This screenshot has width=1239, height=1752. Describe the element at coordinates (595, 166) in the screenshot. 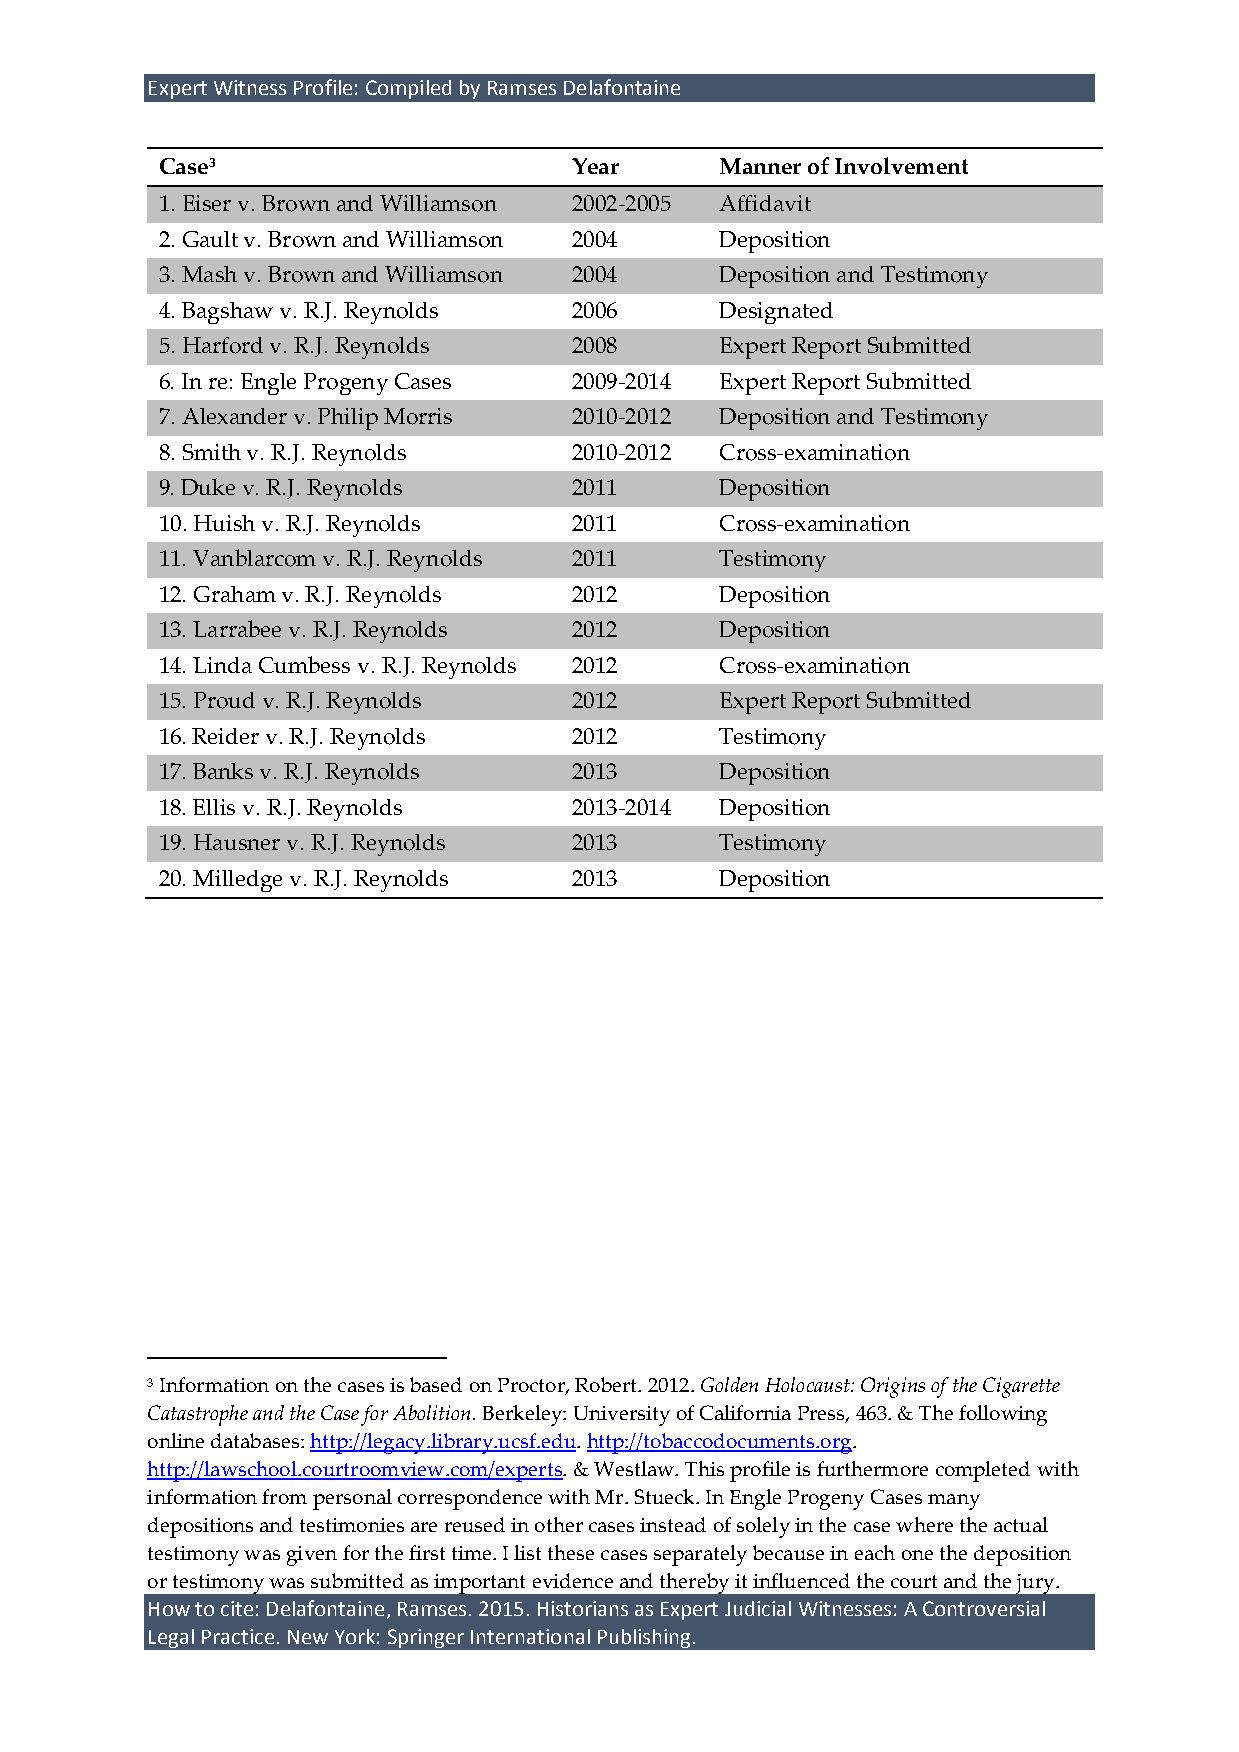

I see `Year` at that location.
